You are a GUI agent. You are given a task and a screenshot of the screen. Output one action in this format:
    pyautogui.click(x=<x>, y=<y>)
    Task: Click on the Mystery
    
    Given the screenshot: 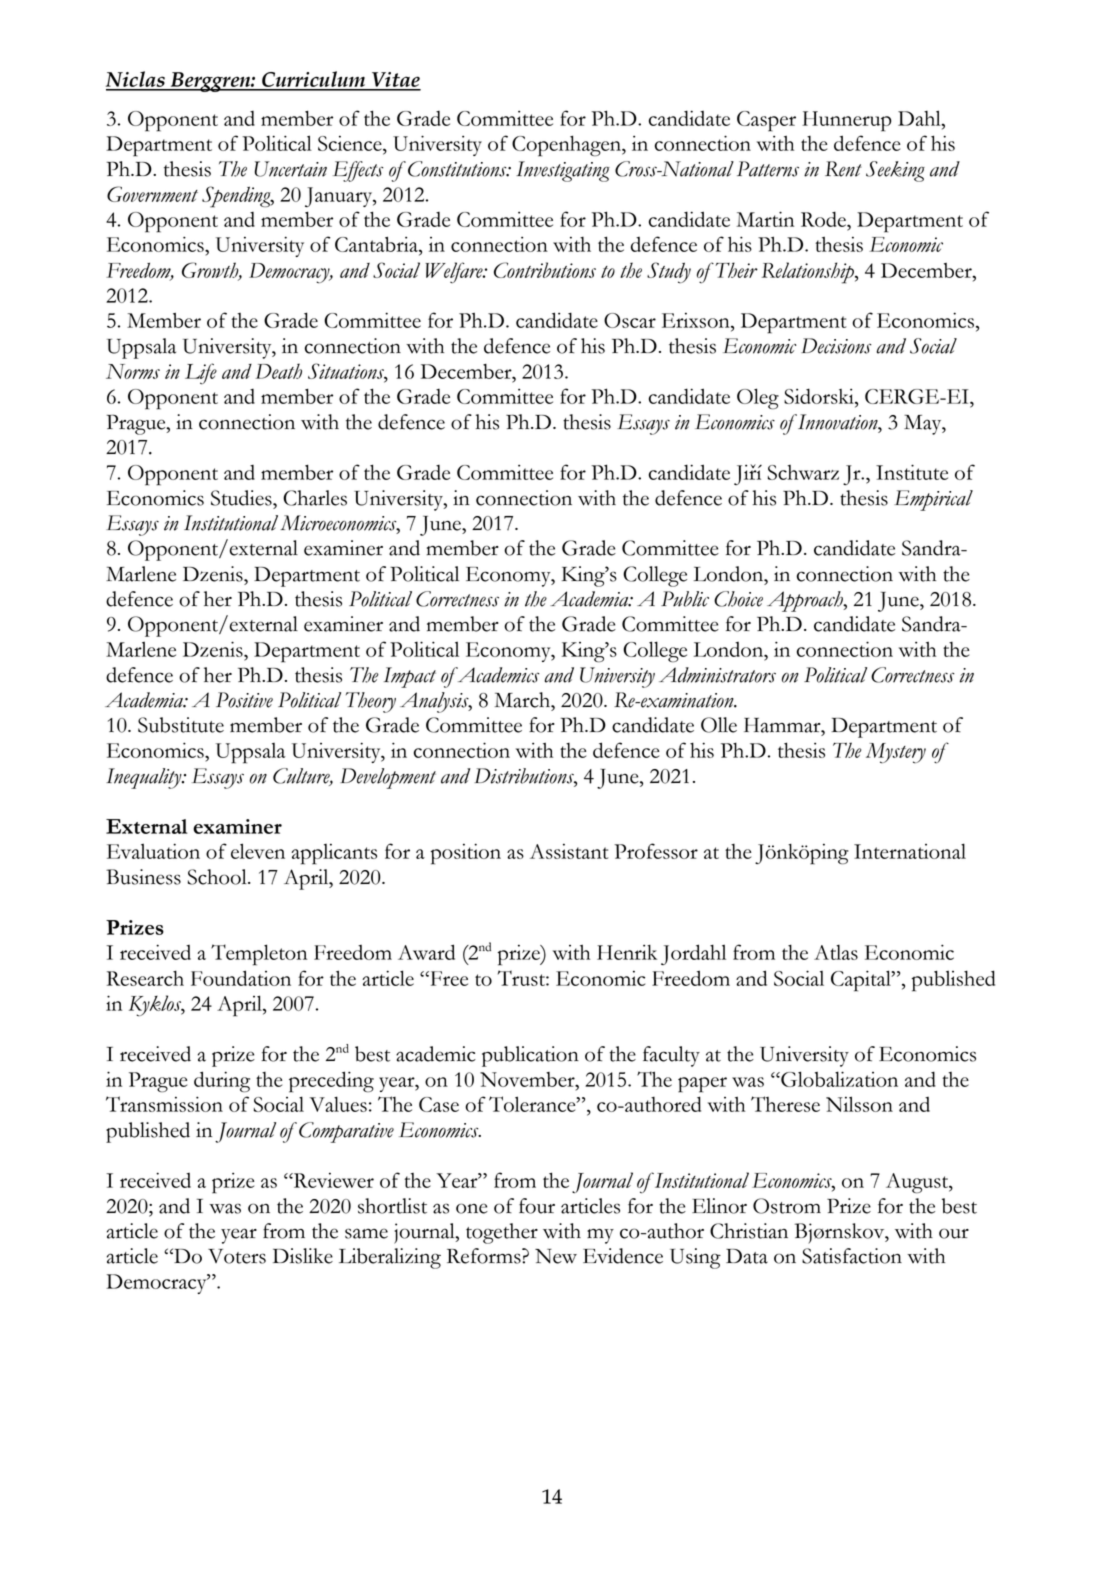 What is the action you would take?
    pyautogui.click(x=896, y=753)
